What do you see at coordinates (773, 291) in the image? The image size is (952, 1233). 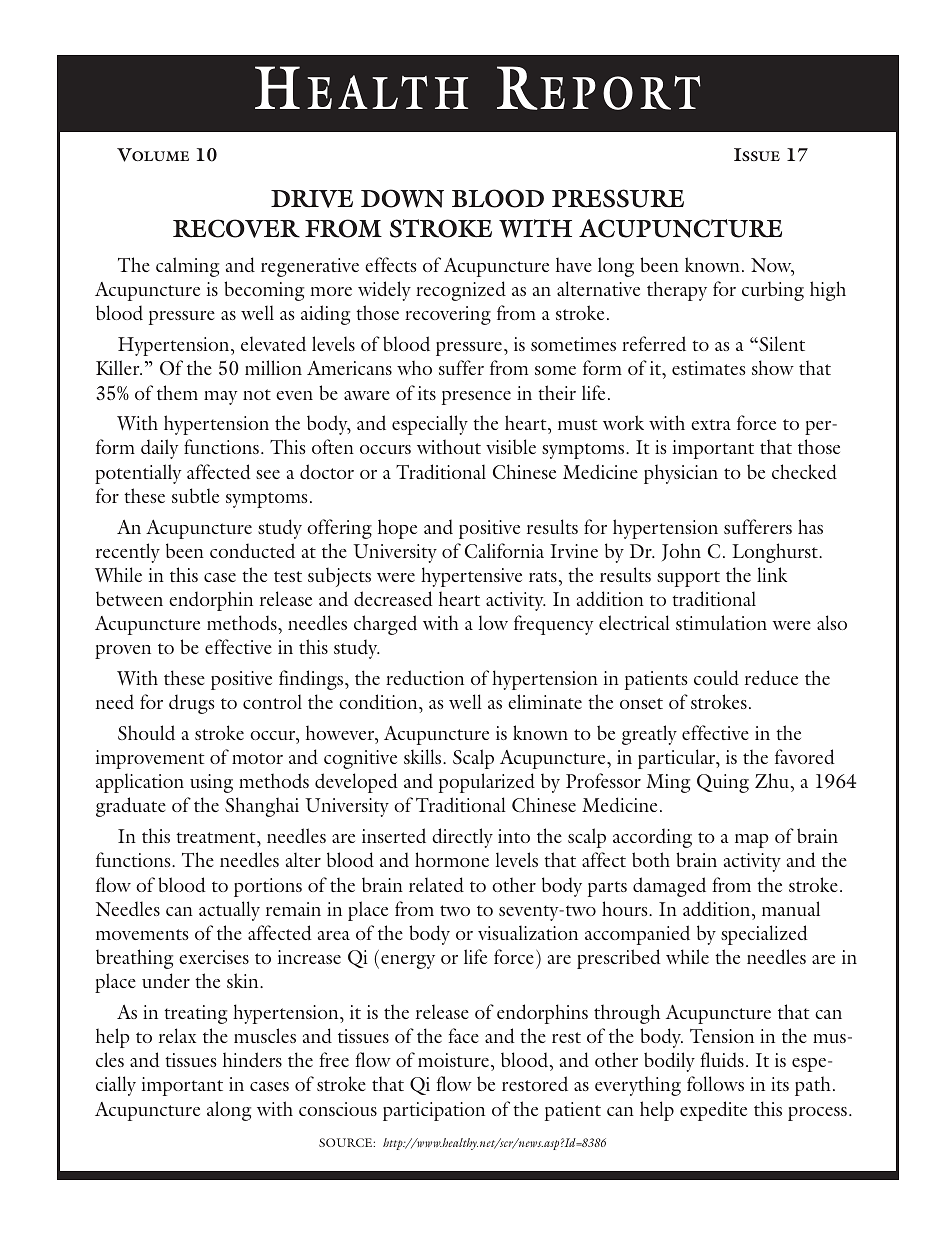 I see `curbing` at bounding box center [773, 291].
